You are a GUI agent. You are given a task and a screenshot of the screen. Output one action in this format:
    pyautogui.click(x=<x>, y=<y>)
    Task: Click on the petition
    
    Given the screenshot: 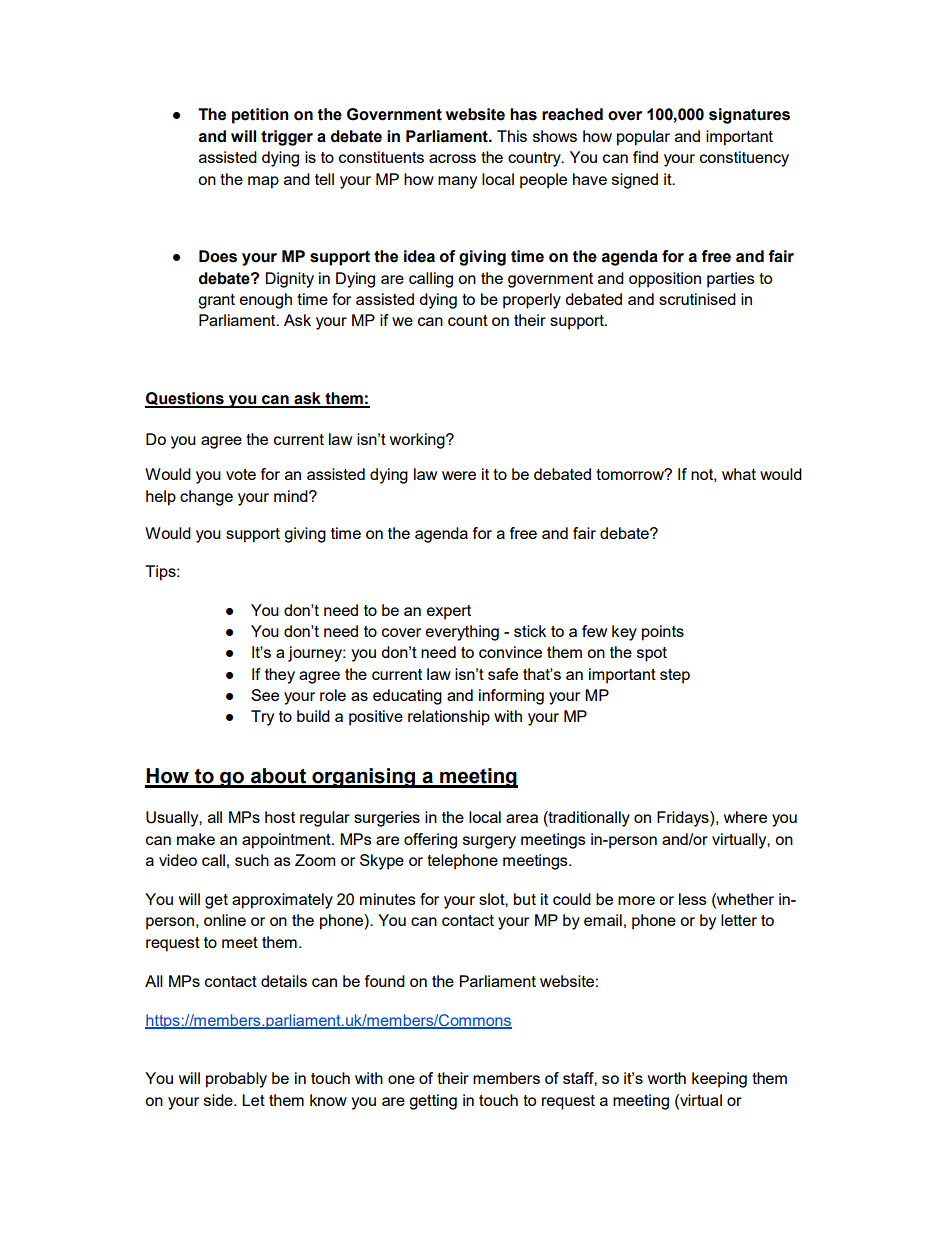 What is the action you would take?
    pyautogui.click(x=260, y=116)
